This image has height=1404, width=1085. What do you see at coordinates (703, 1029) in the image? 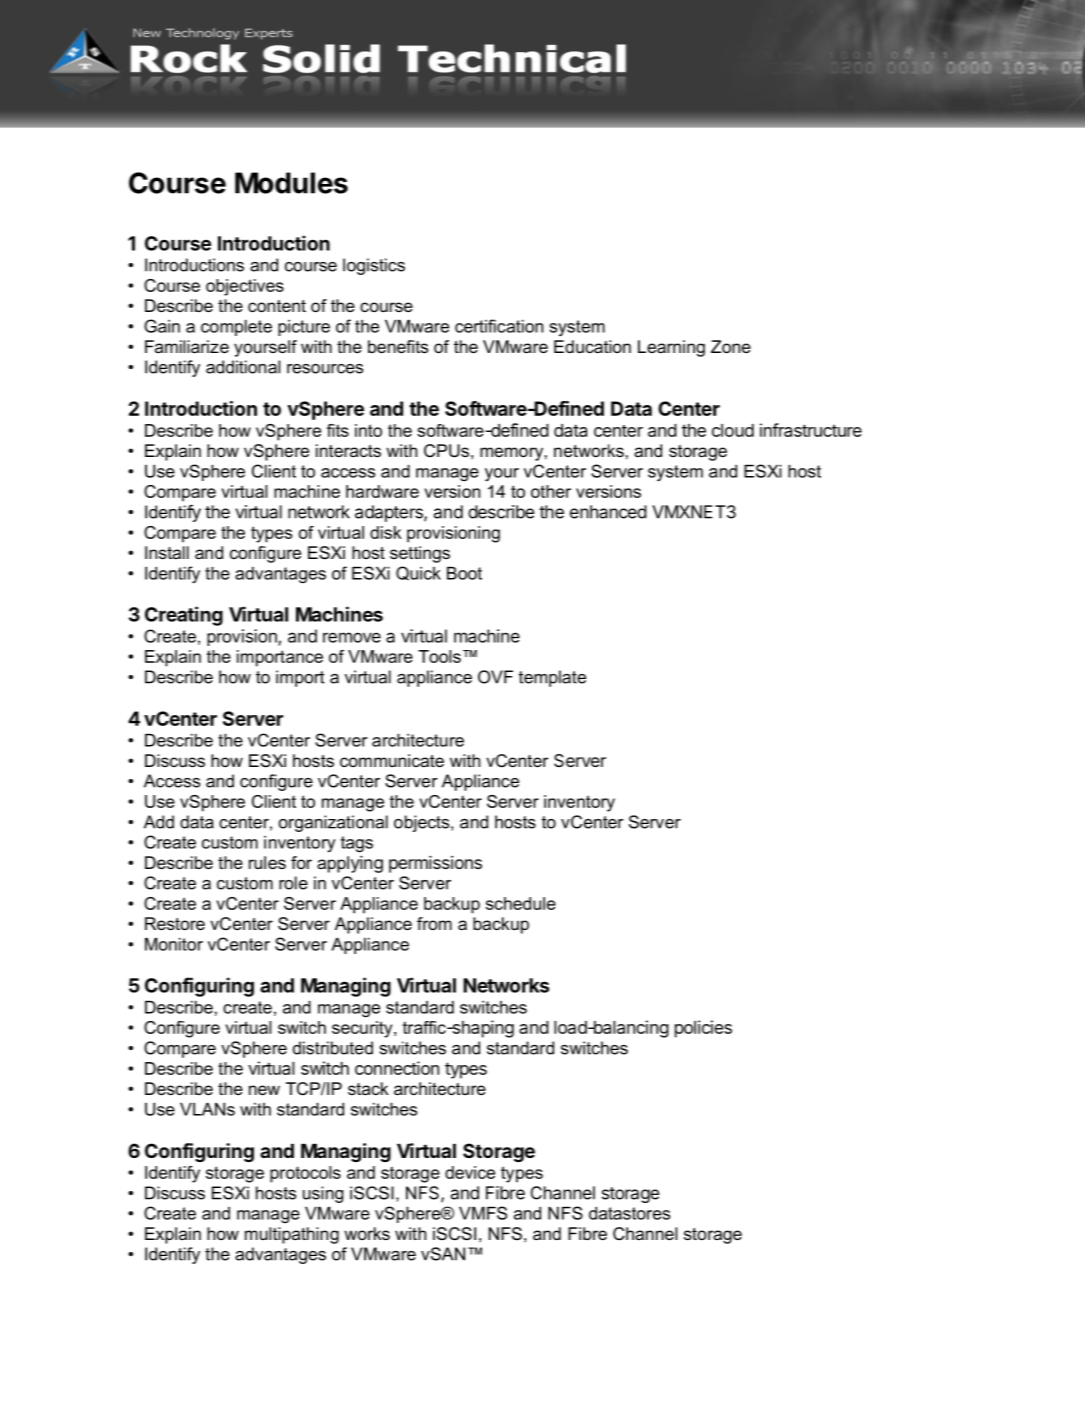
I see `policies` at bounding box center [703, 1029].
